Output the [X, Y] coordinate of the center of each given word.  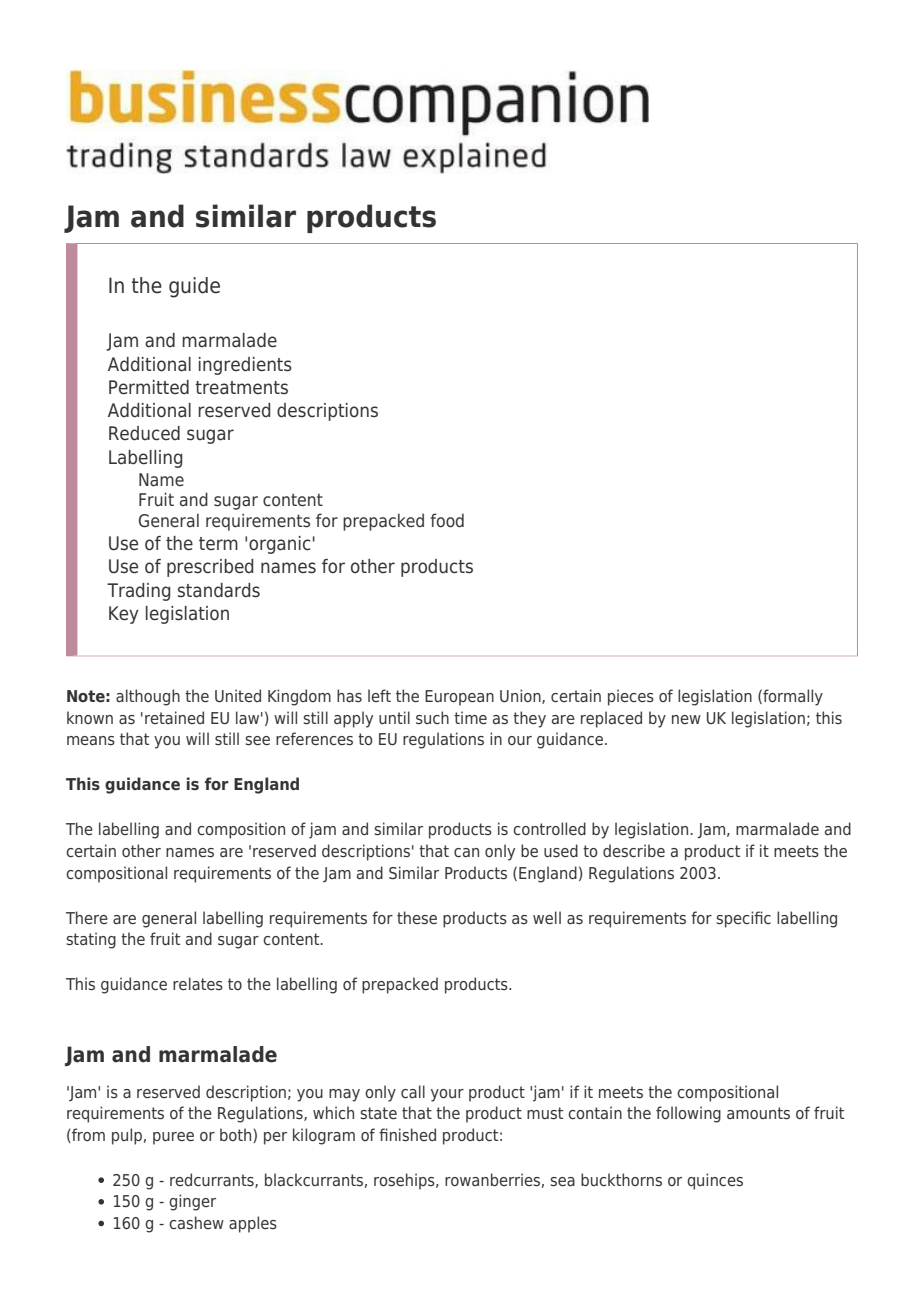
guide [194, 287]
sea [562, 1181]
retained [174, 717]
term [218, 544]
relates [198, 983]
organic [279, 545]
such [432, 717]
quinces [715, 1181]
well [547, 917]
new [686, 719]
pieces [631, 697]
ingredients [245, 366]
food [447, 520]
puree [173, 1138]
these [417, 917]
